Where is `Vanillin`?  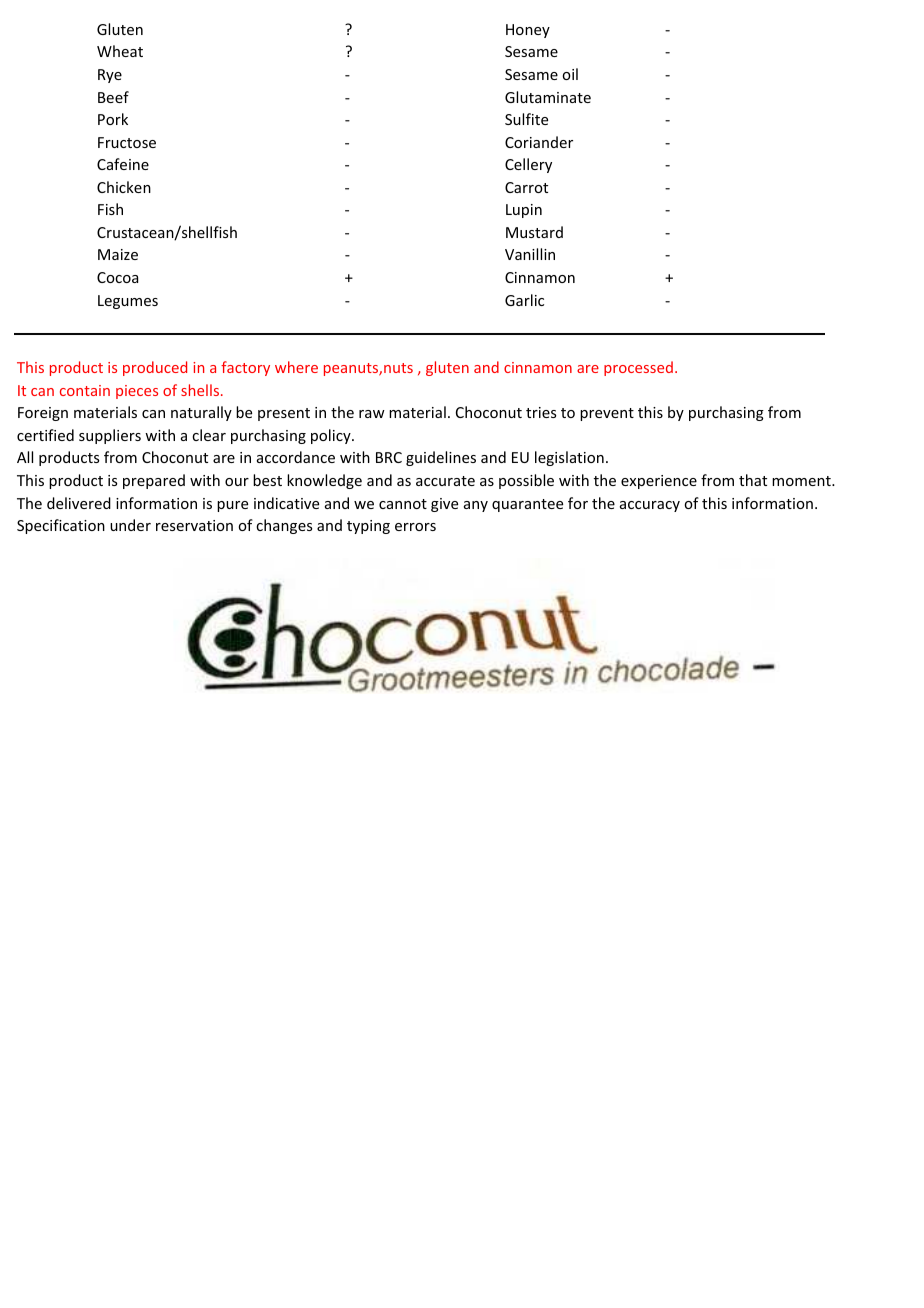
Vanillin is located at coordinates (530, 254).
